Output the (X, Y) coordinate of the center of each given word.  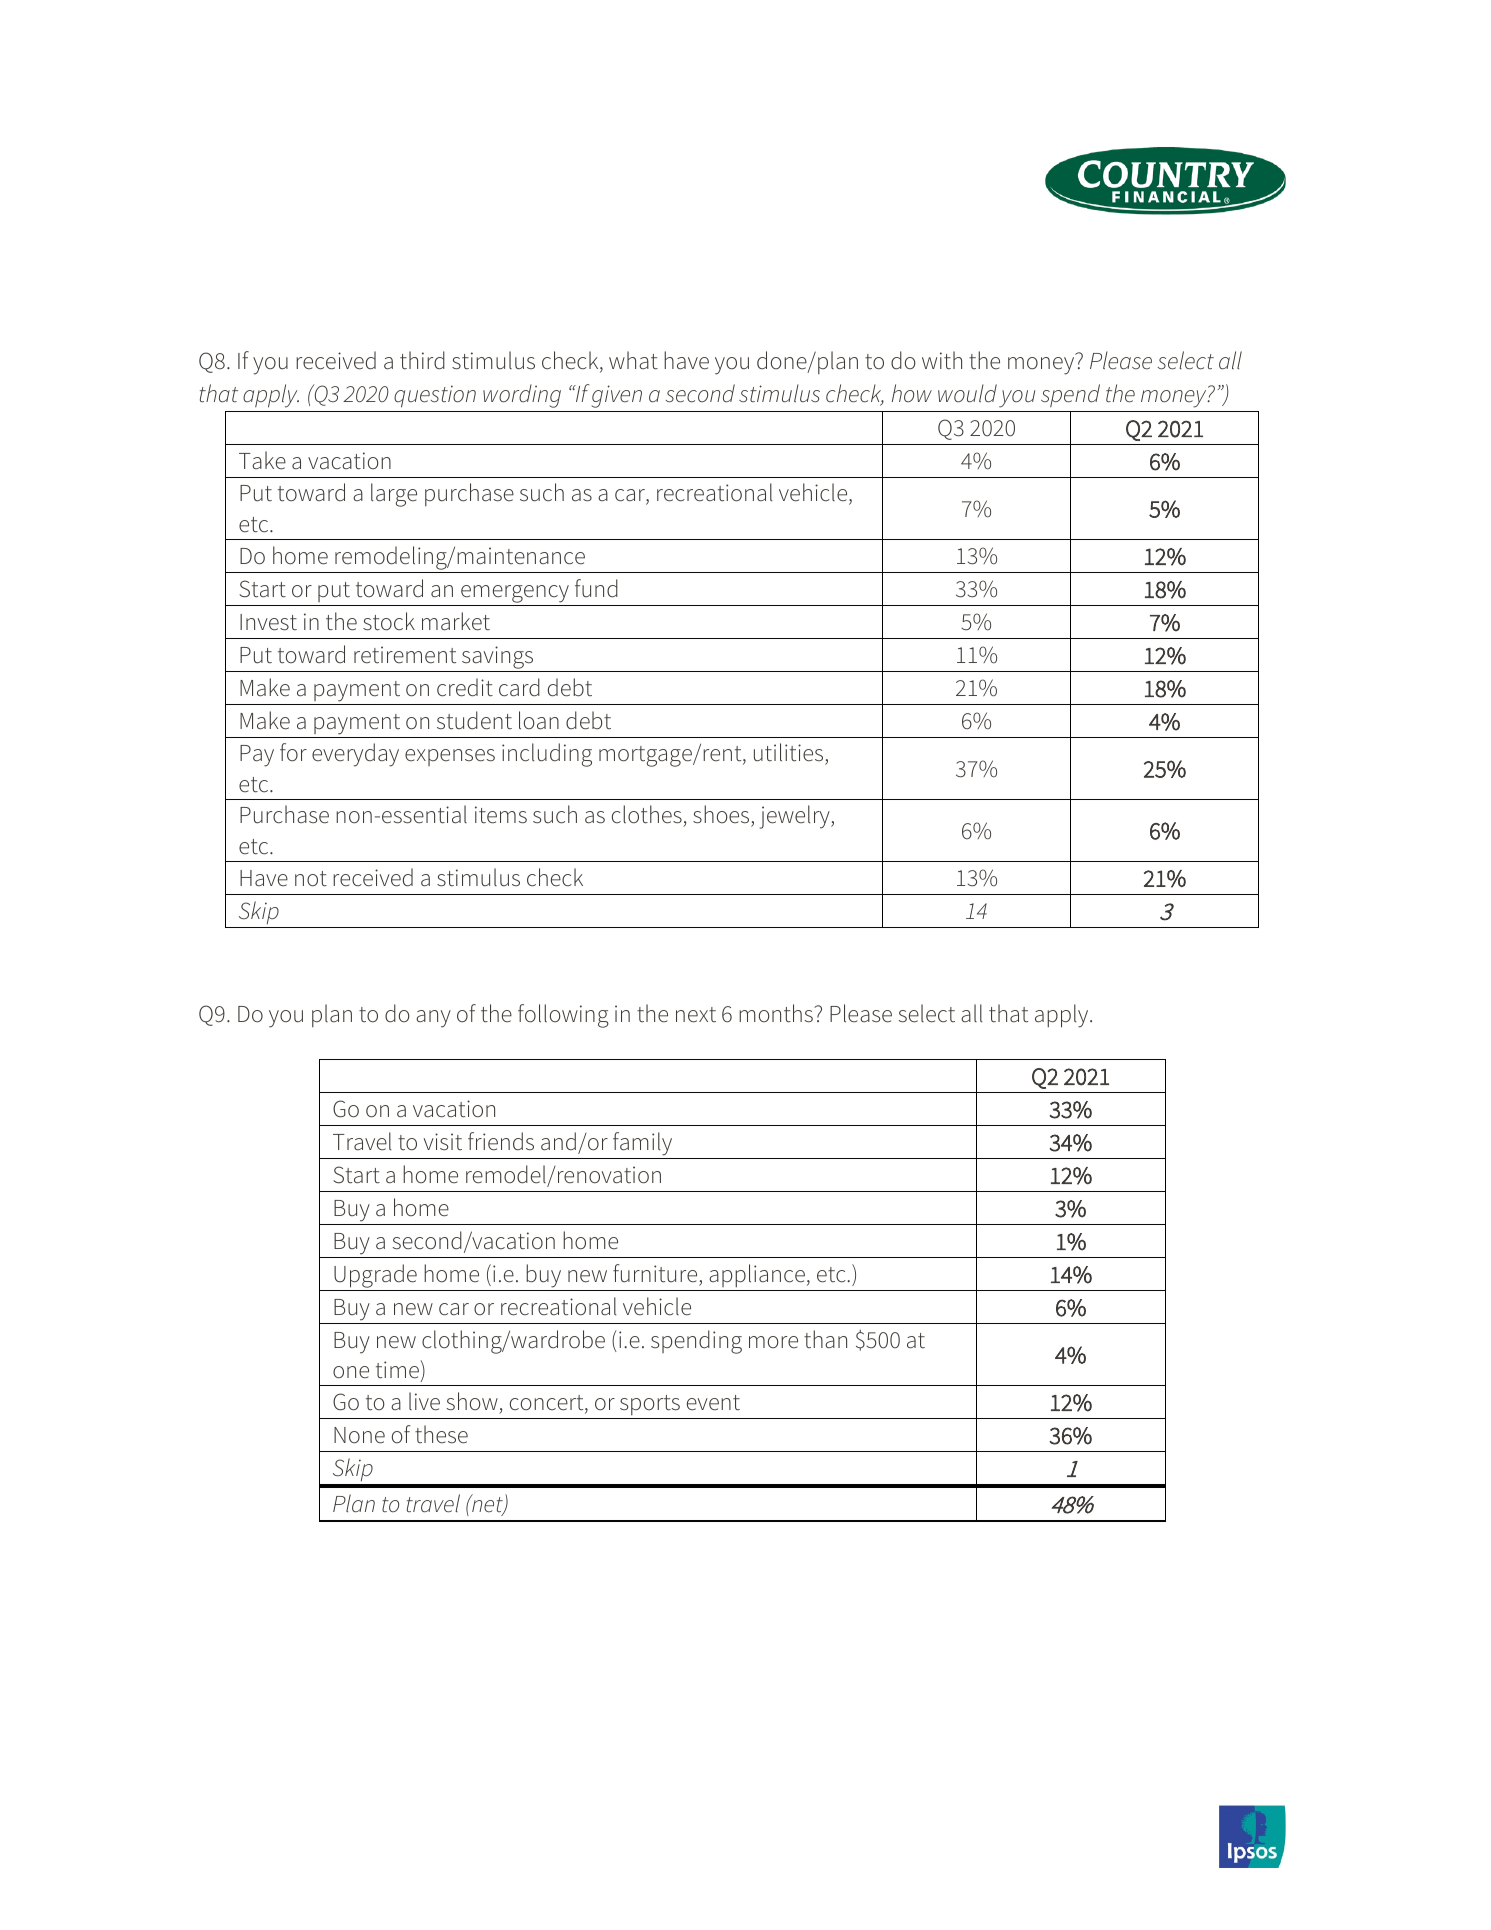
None (359, 1435)
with (942, 360)
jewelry (796, 817)
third (422, 360)
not (311, 879)
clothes (648, 816)
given (616, 396)
